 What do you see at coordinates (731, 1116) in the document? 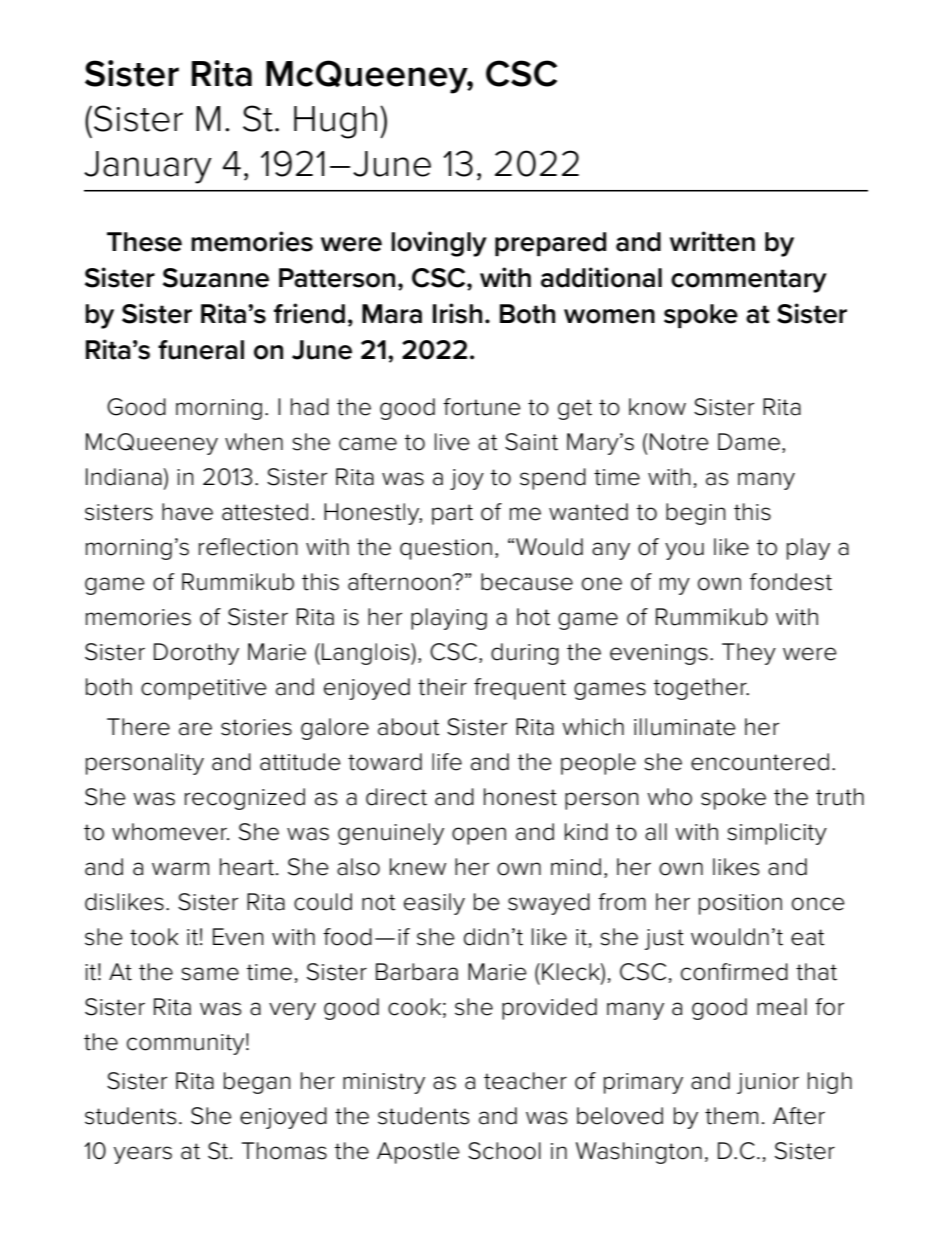
I see `them` at bounding box center [731, 1116].
